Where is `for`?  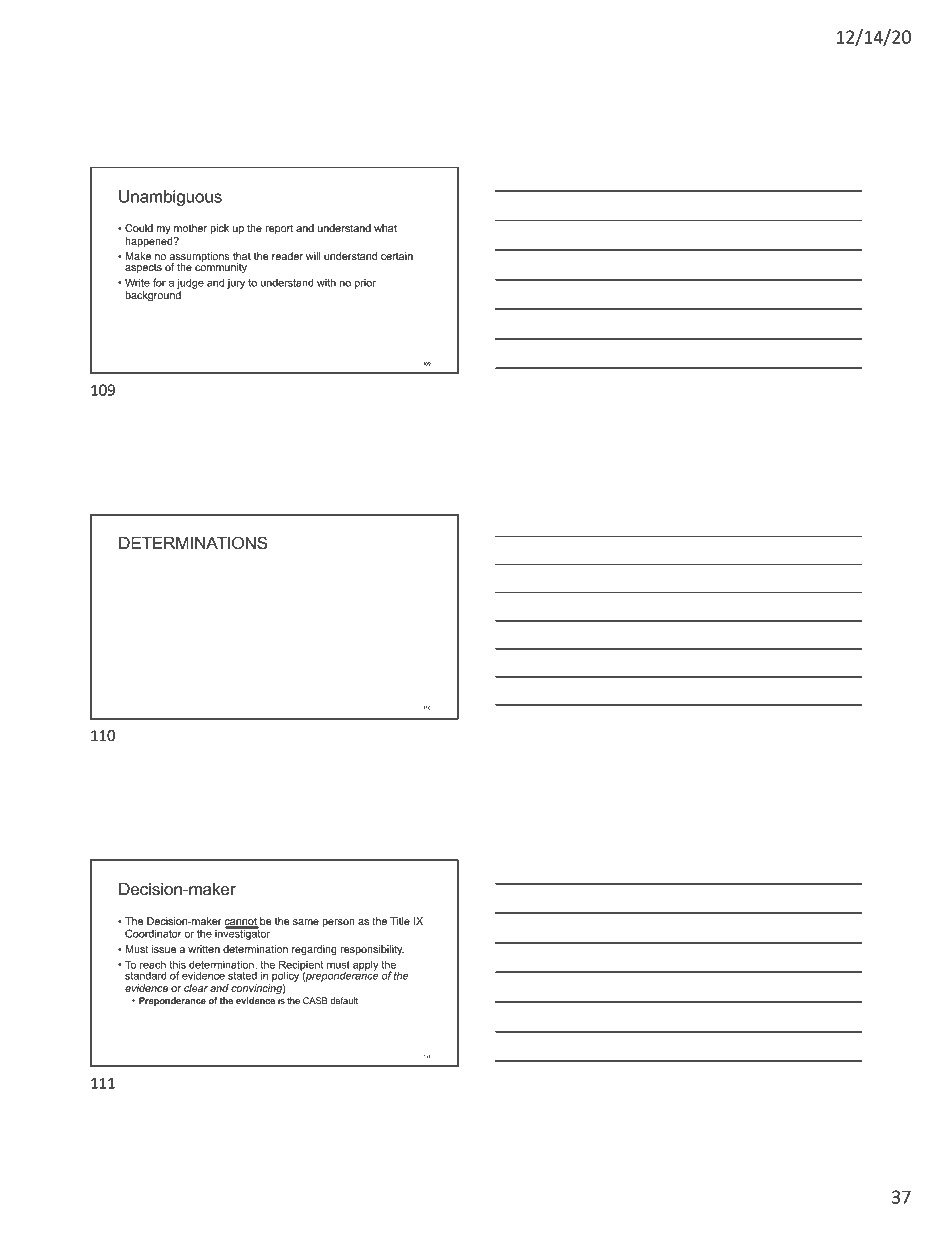 for is located at coordinates (159, 282).
